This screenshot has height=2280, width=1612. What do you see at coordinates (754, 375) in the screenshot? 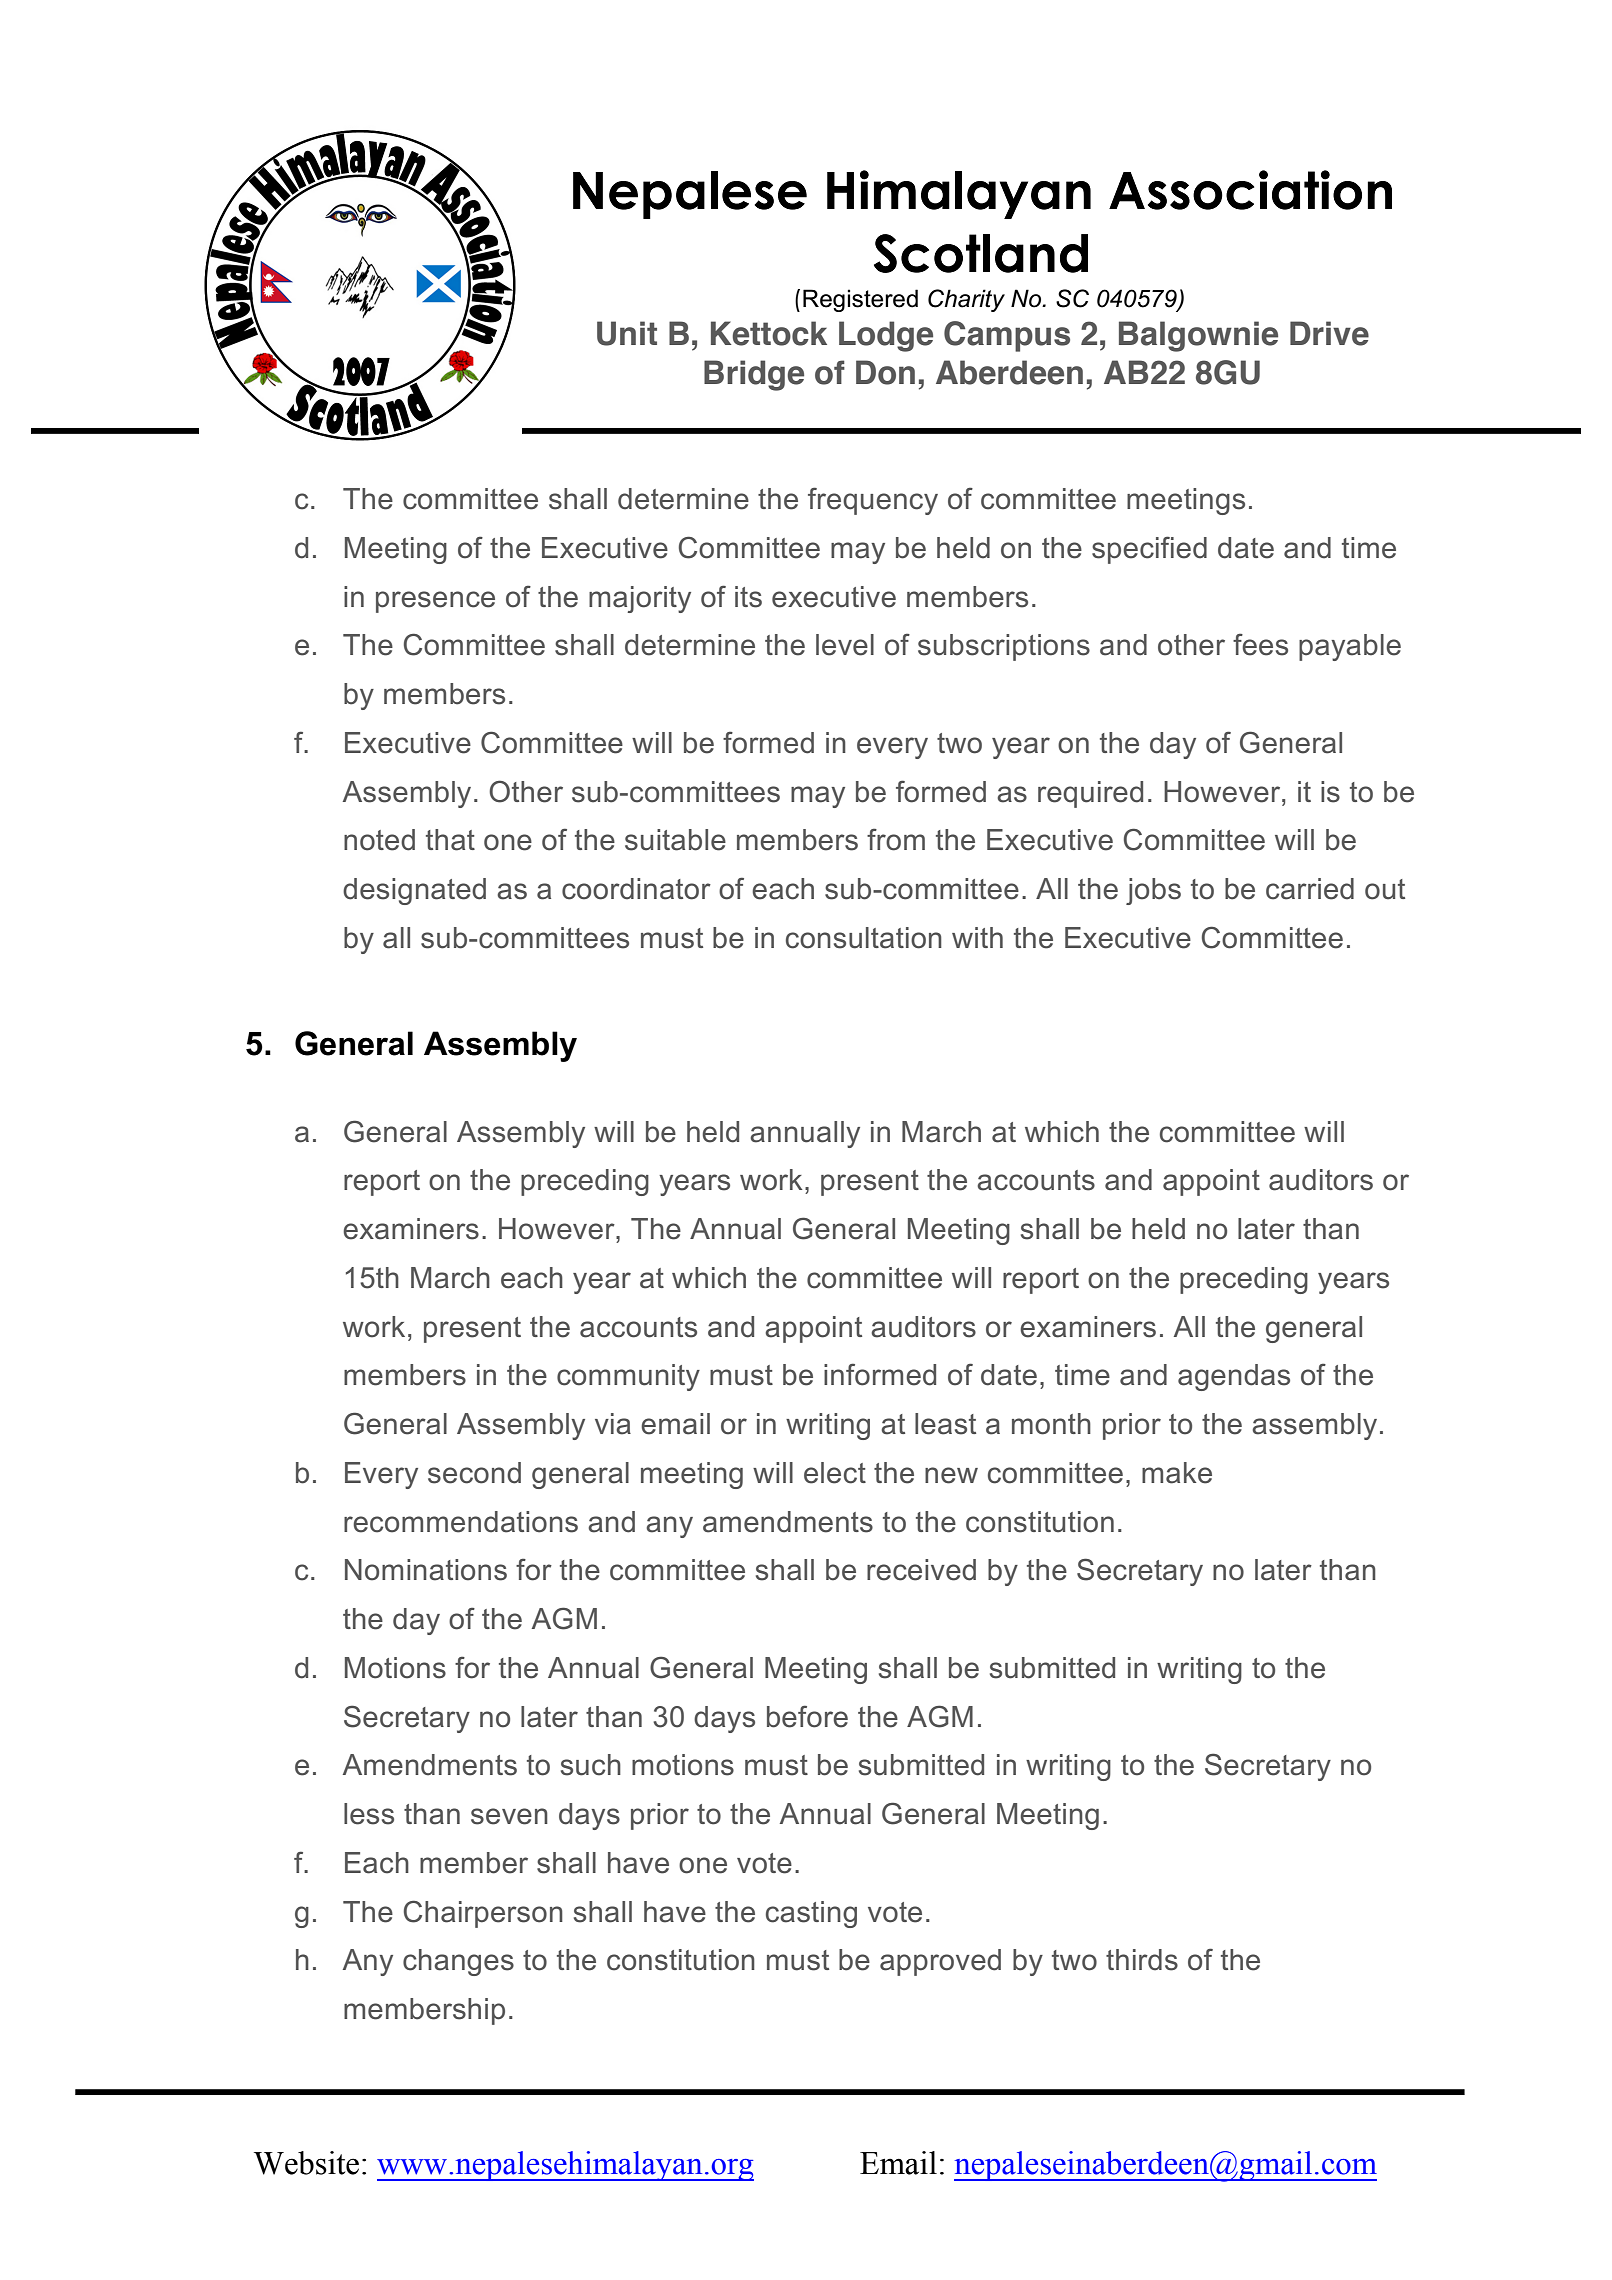
I see `Bridge` at bounding box center [754, 375].
